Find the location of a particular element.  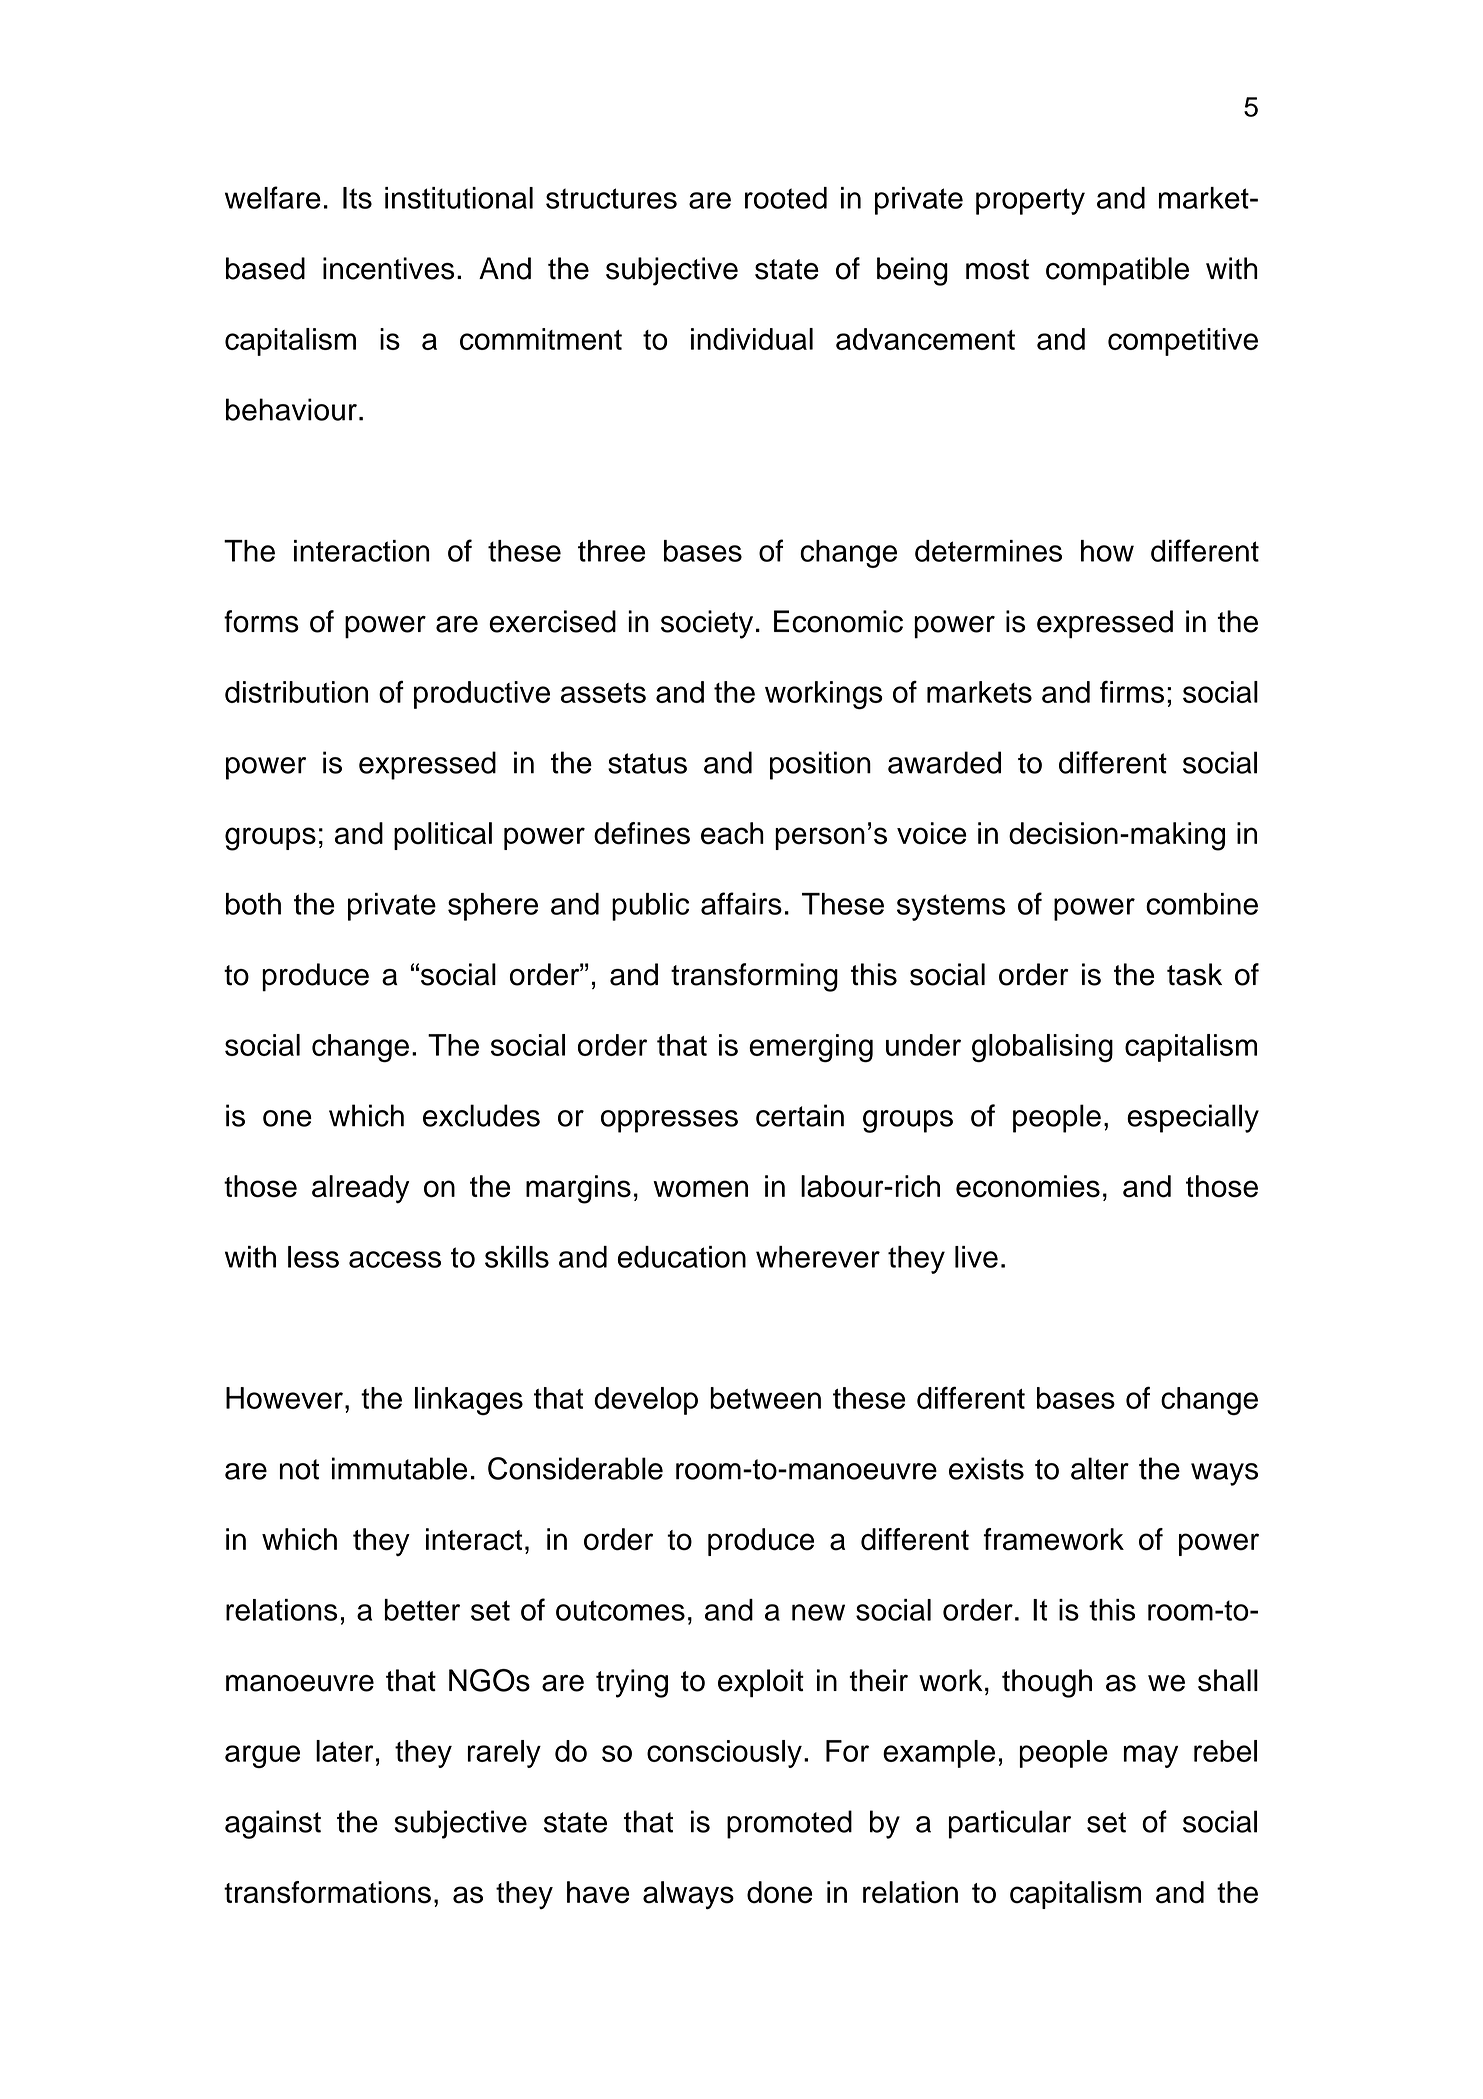

already is located at coordinates (360, 1189).
